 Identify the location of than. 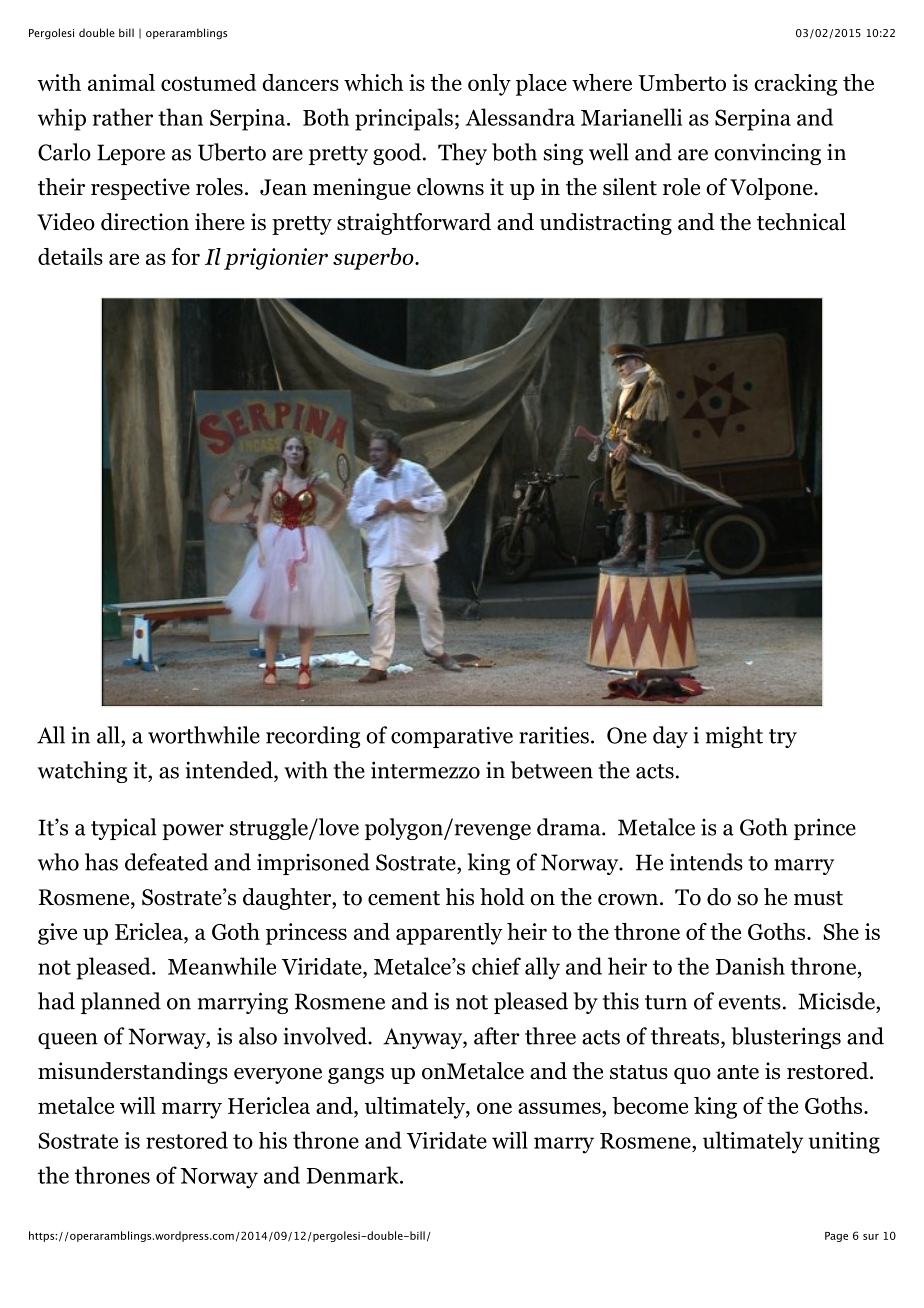
(180, 117).
